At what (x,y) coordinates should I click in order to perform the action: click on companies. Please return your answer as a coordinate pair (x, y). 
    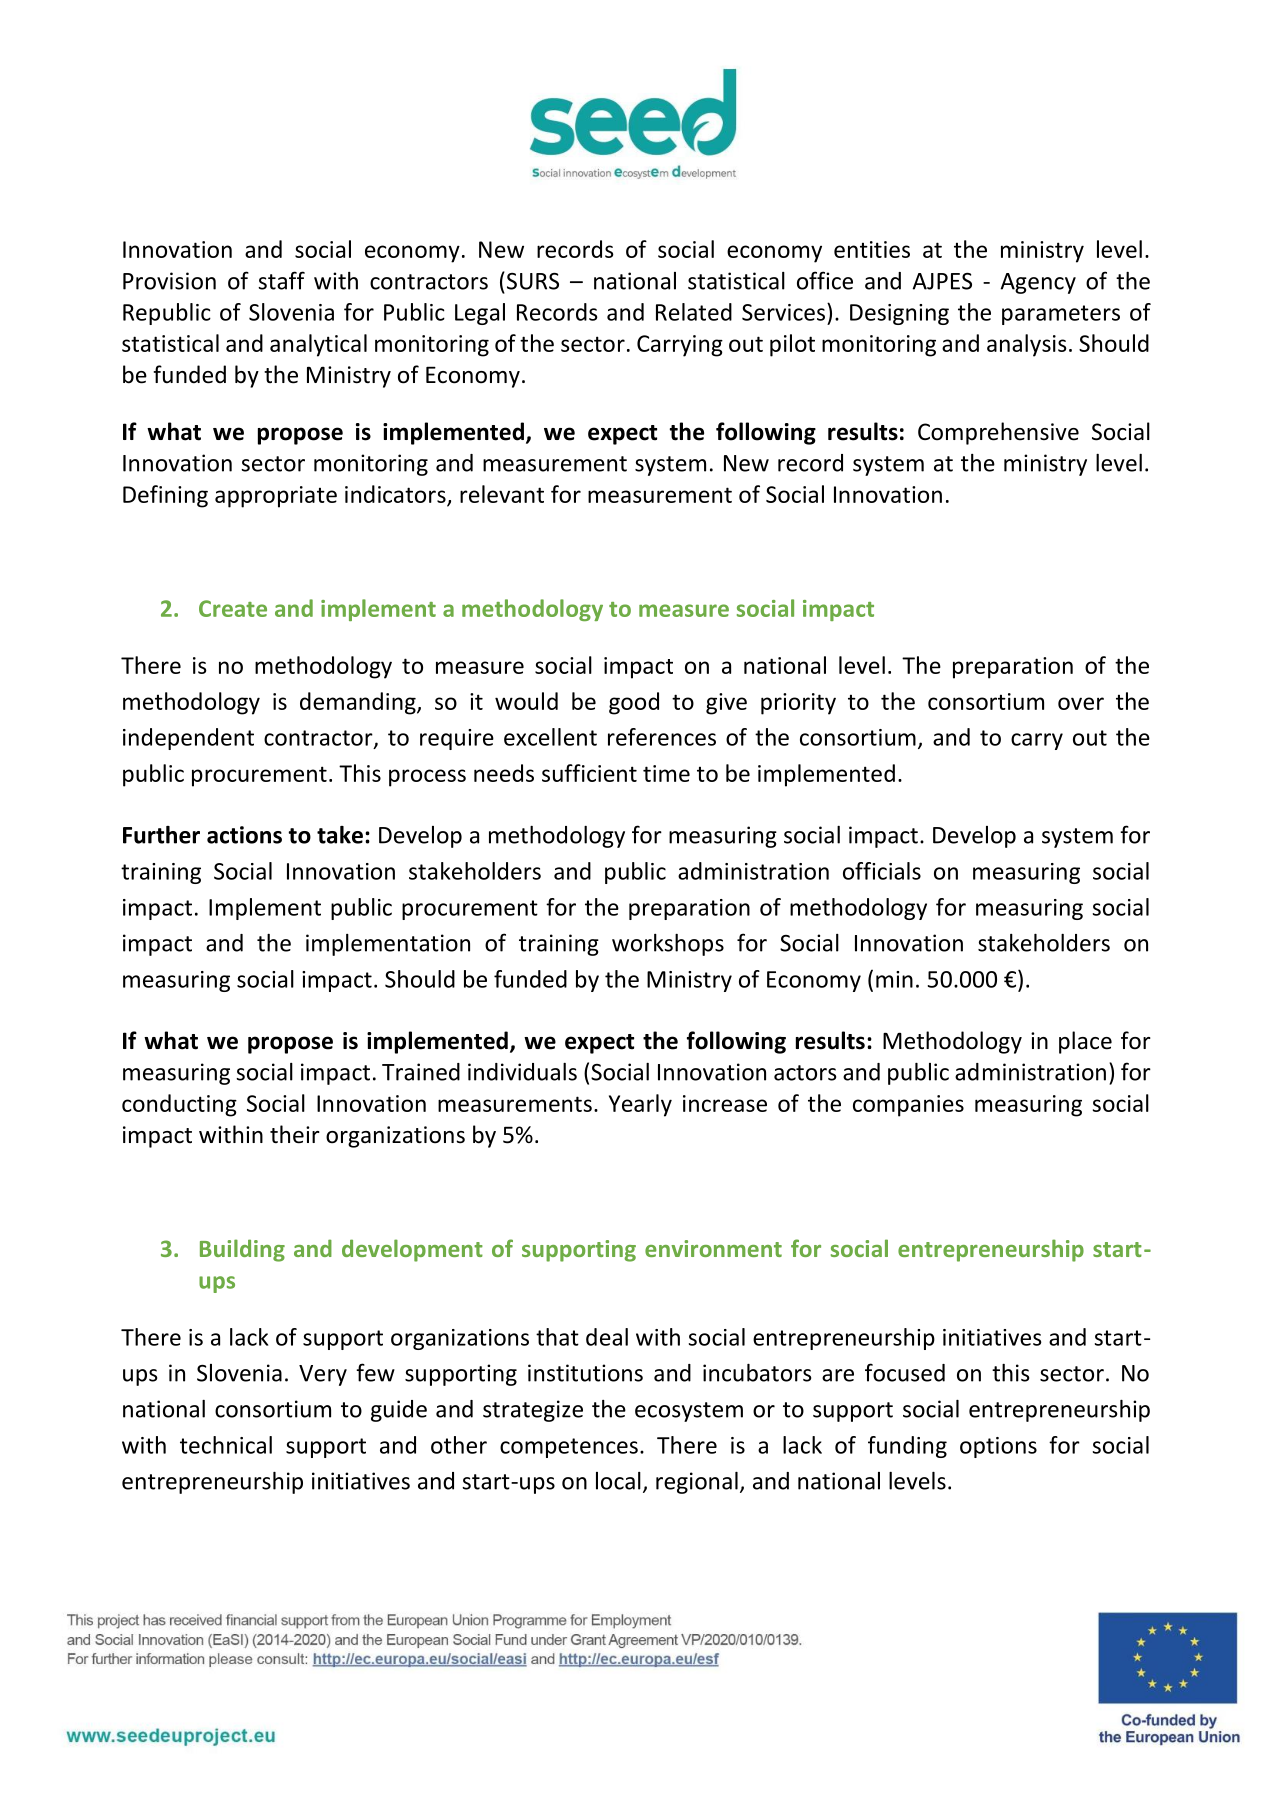
    Looking at the image, I should click on (908, 1106).
